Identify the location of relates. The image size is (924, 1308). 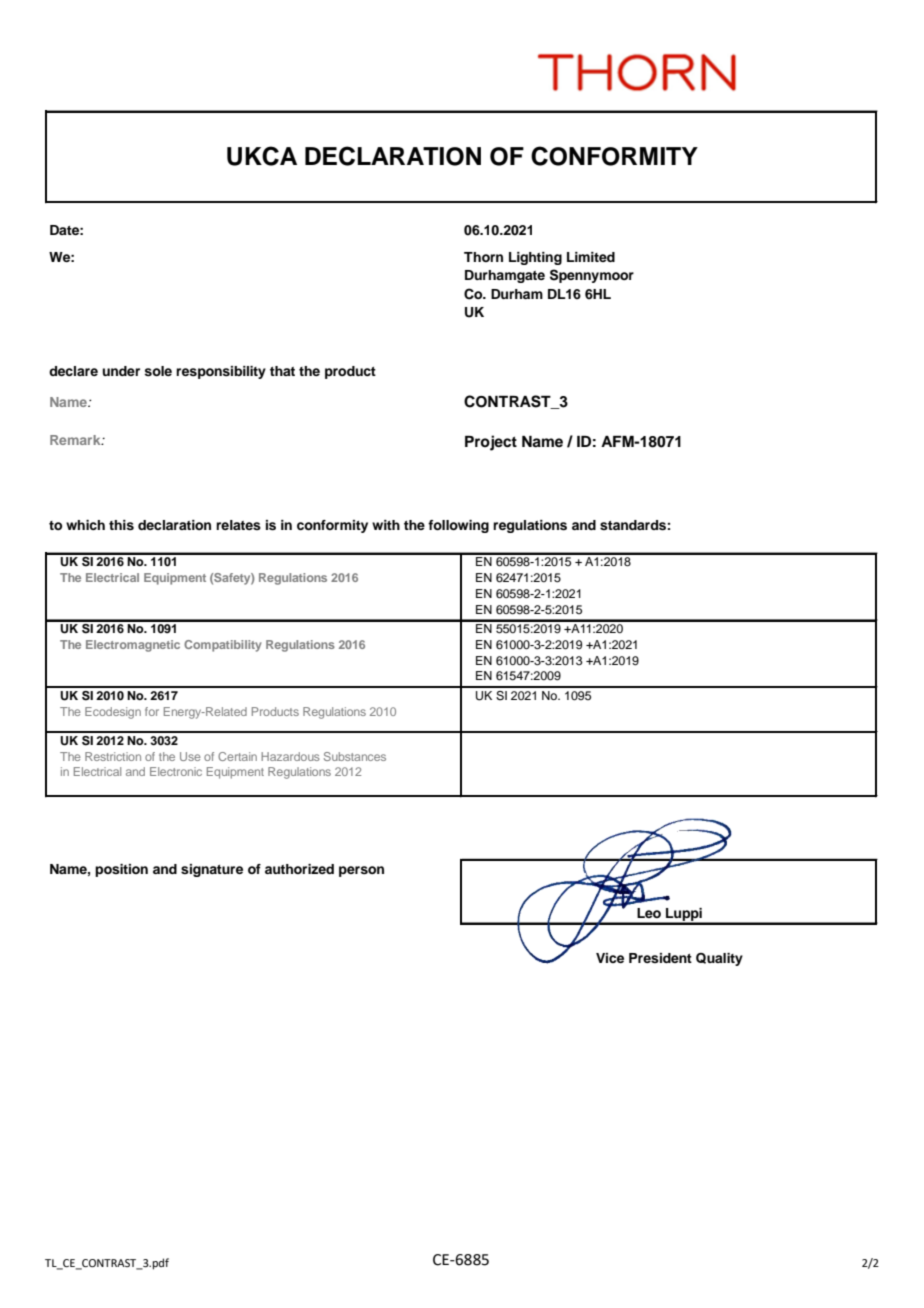
(238, 525).
